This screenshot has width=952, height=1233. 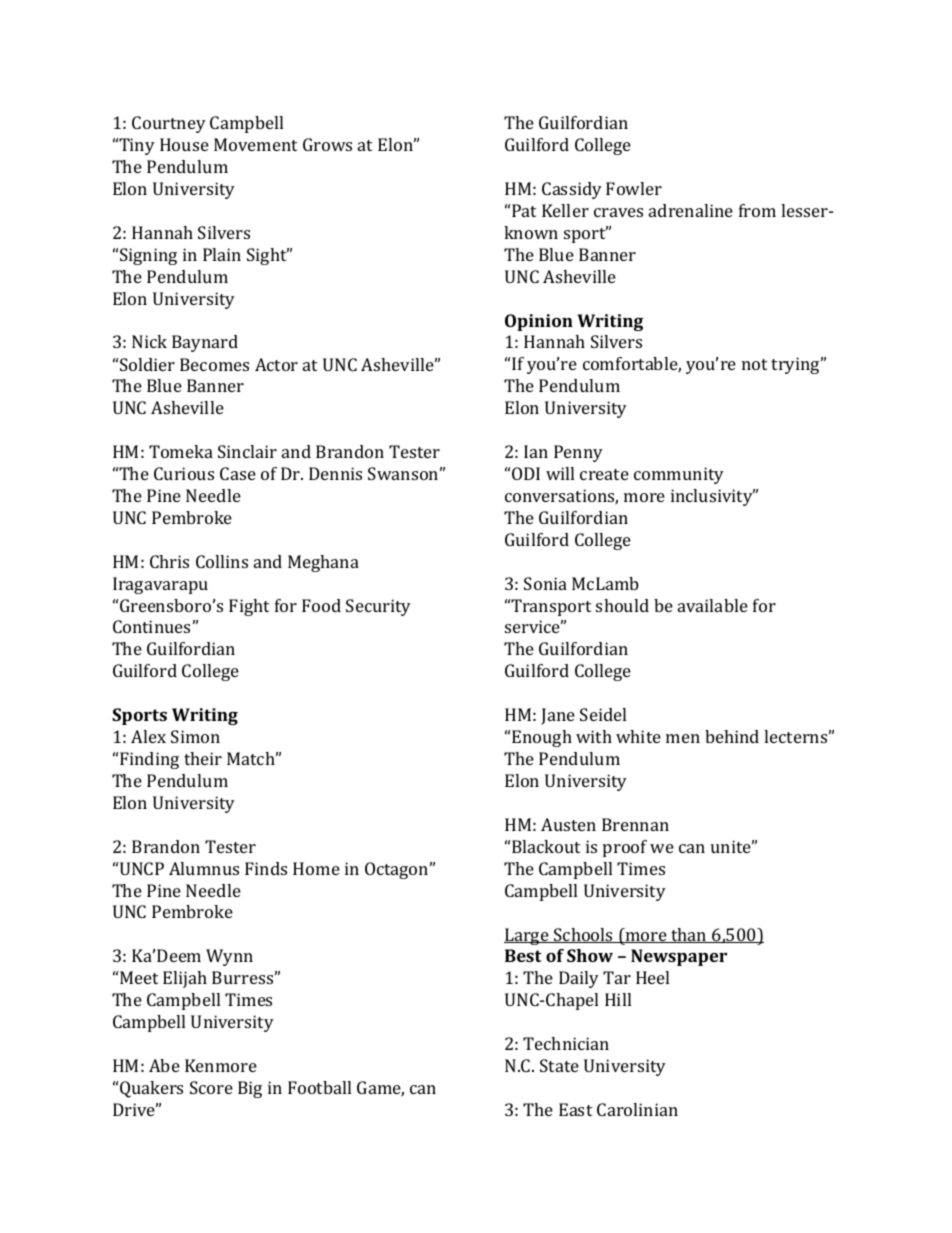 I want to click on inclusivity, so click(x=713, y=497).
